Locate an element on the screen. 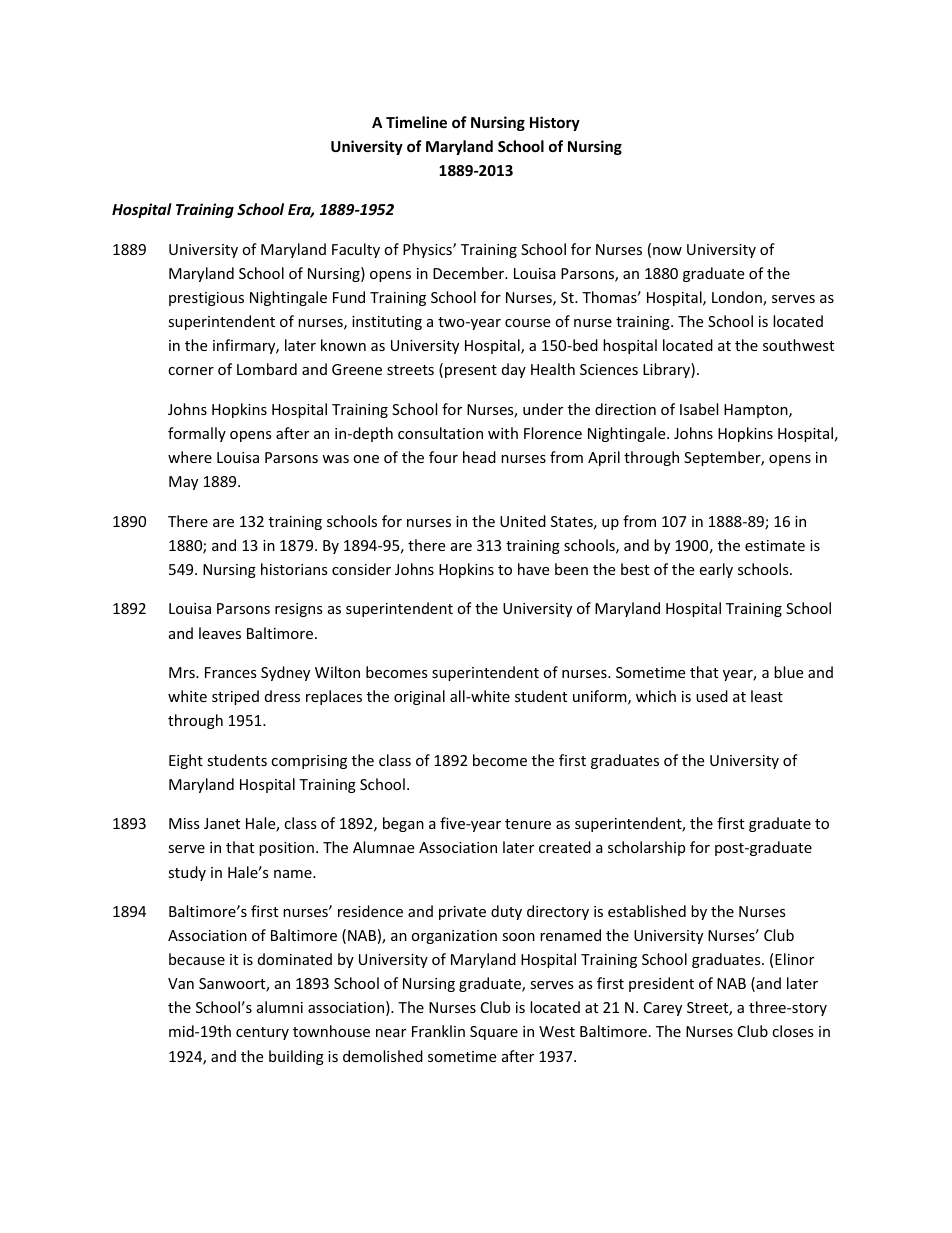 The width and height of the screenshot is (952, 1233). London is located at coordinates (738, 298).
